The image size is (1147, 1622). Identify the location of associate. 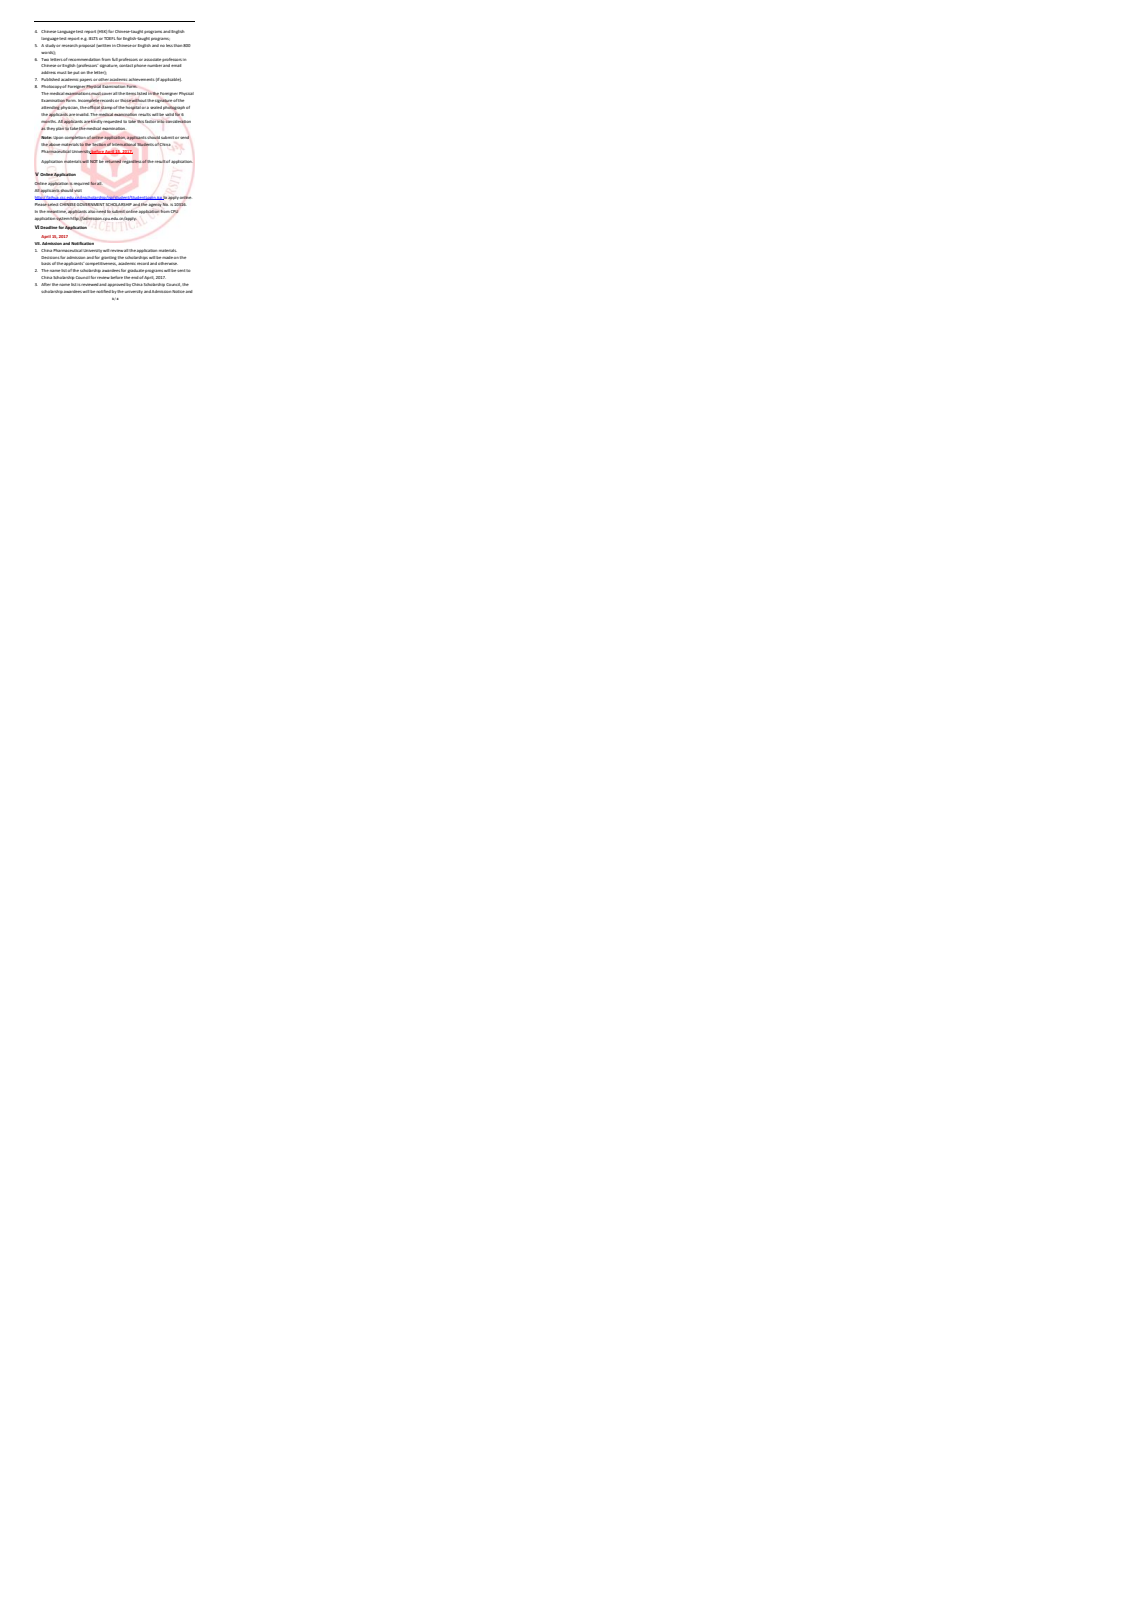
(152, 59).
